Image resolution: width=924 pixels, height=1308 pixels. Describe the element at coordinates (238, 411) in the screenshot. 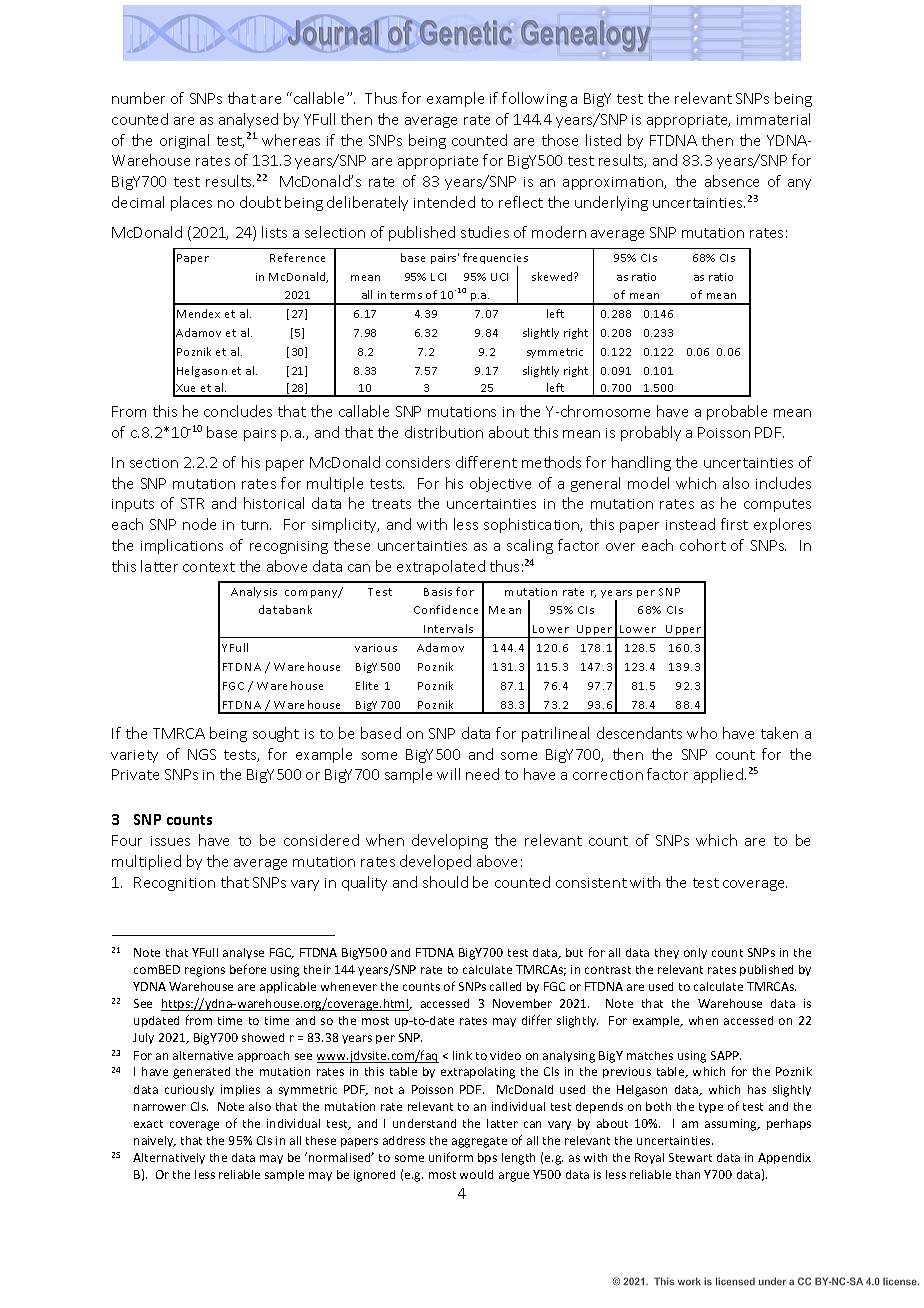

I see `concludes` at that location.
